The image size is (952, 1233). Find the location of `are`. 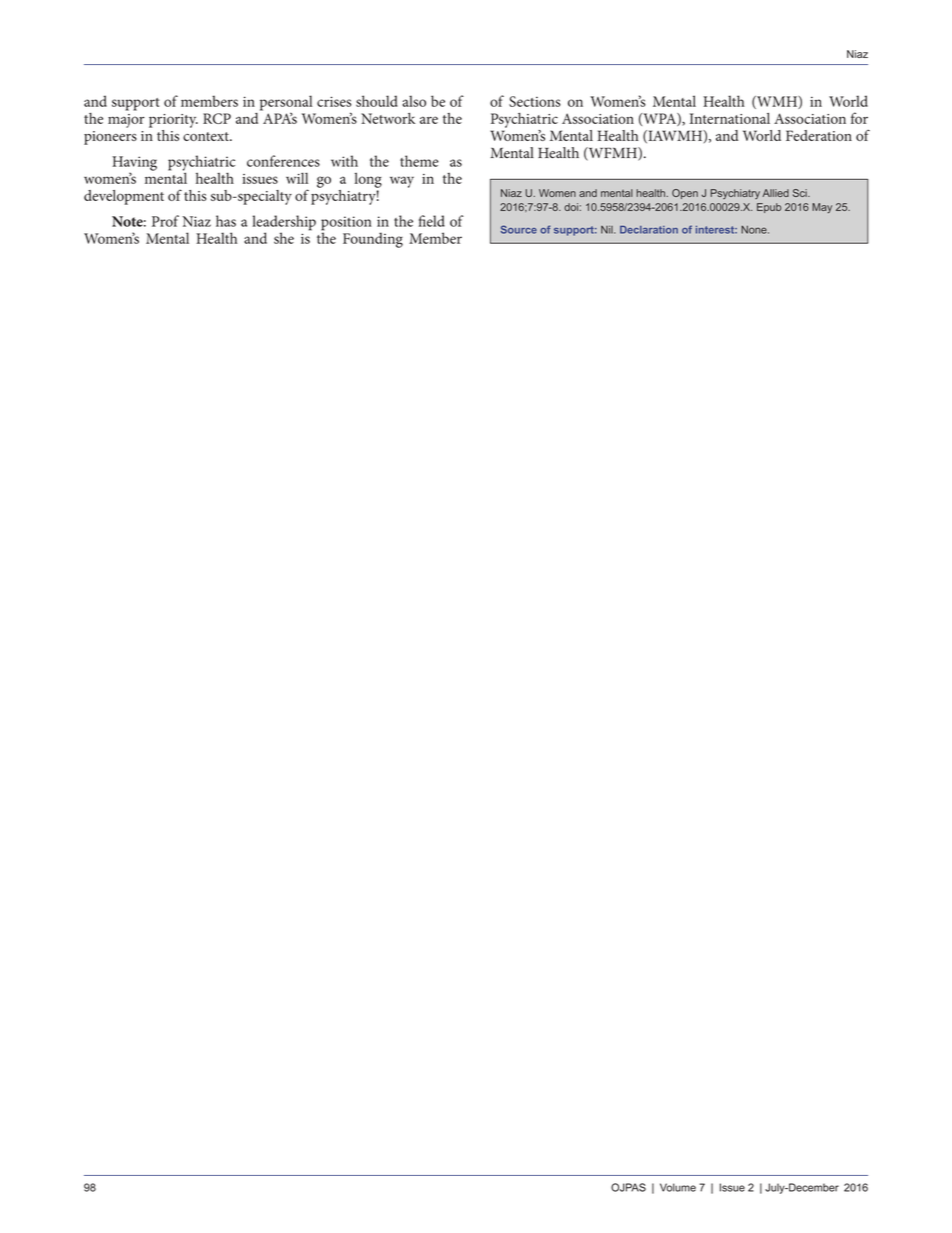

are is located at coordinates (429, 120).
